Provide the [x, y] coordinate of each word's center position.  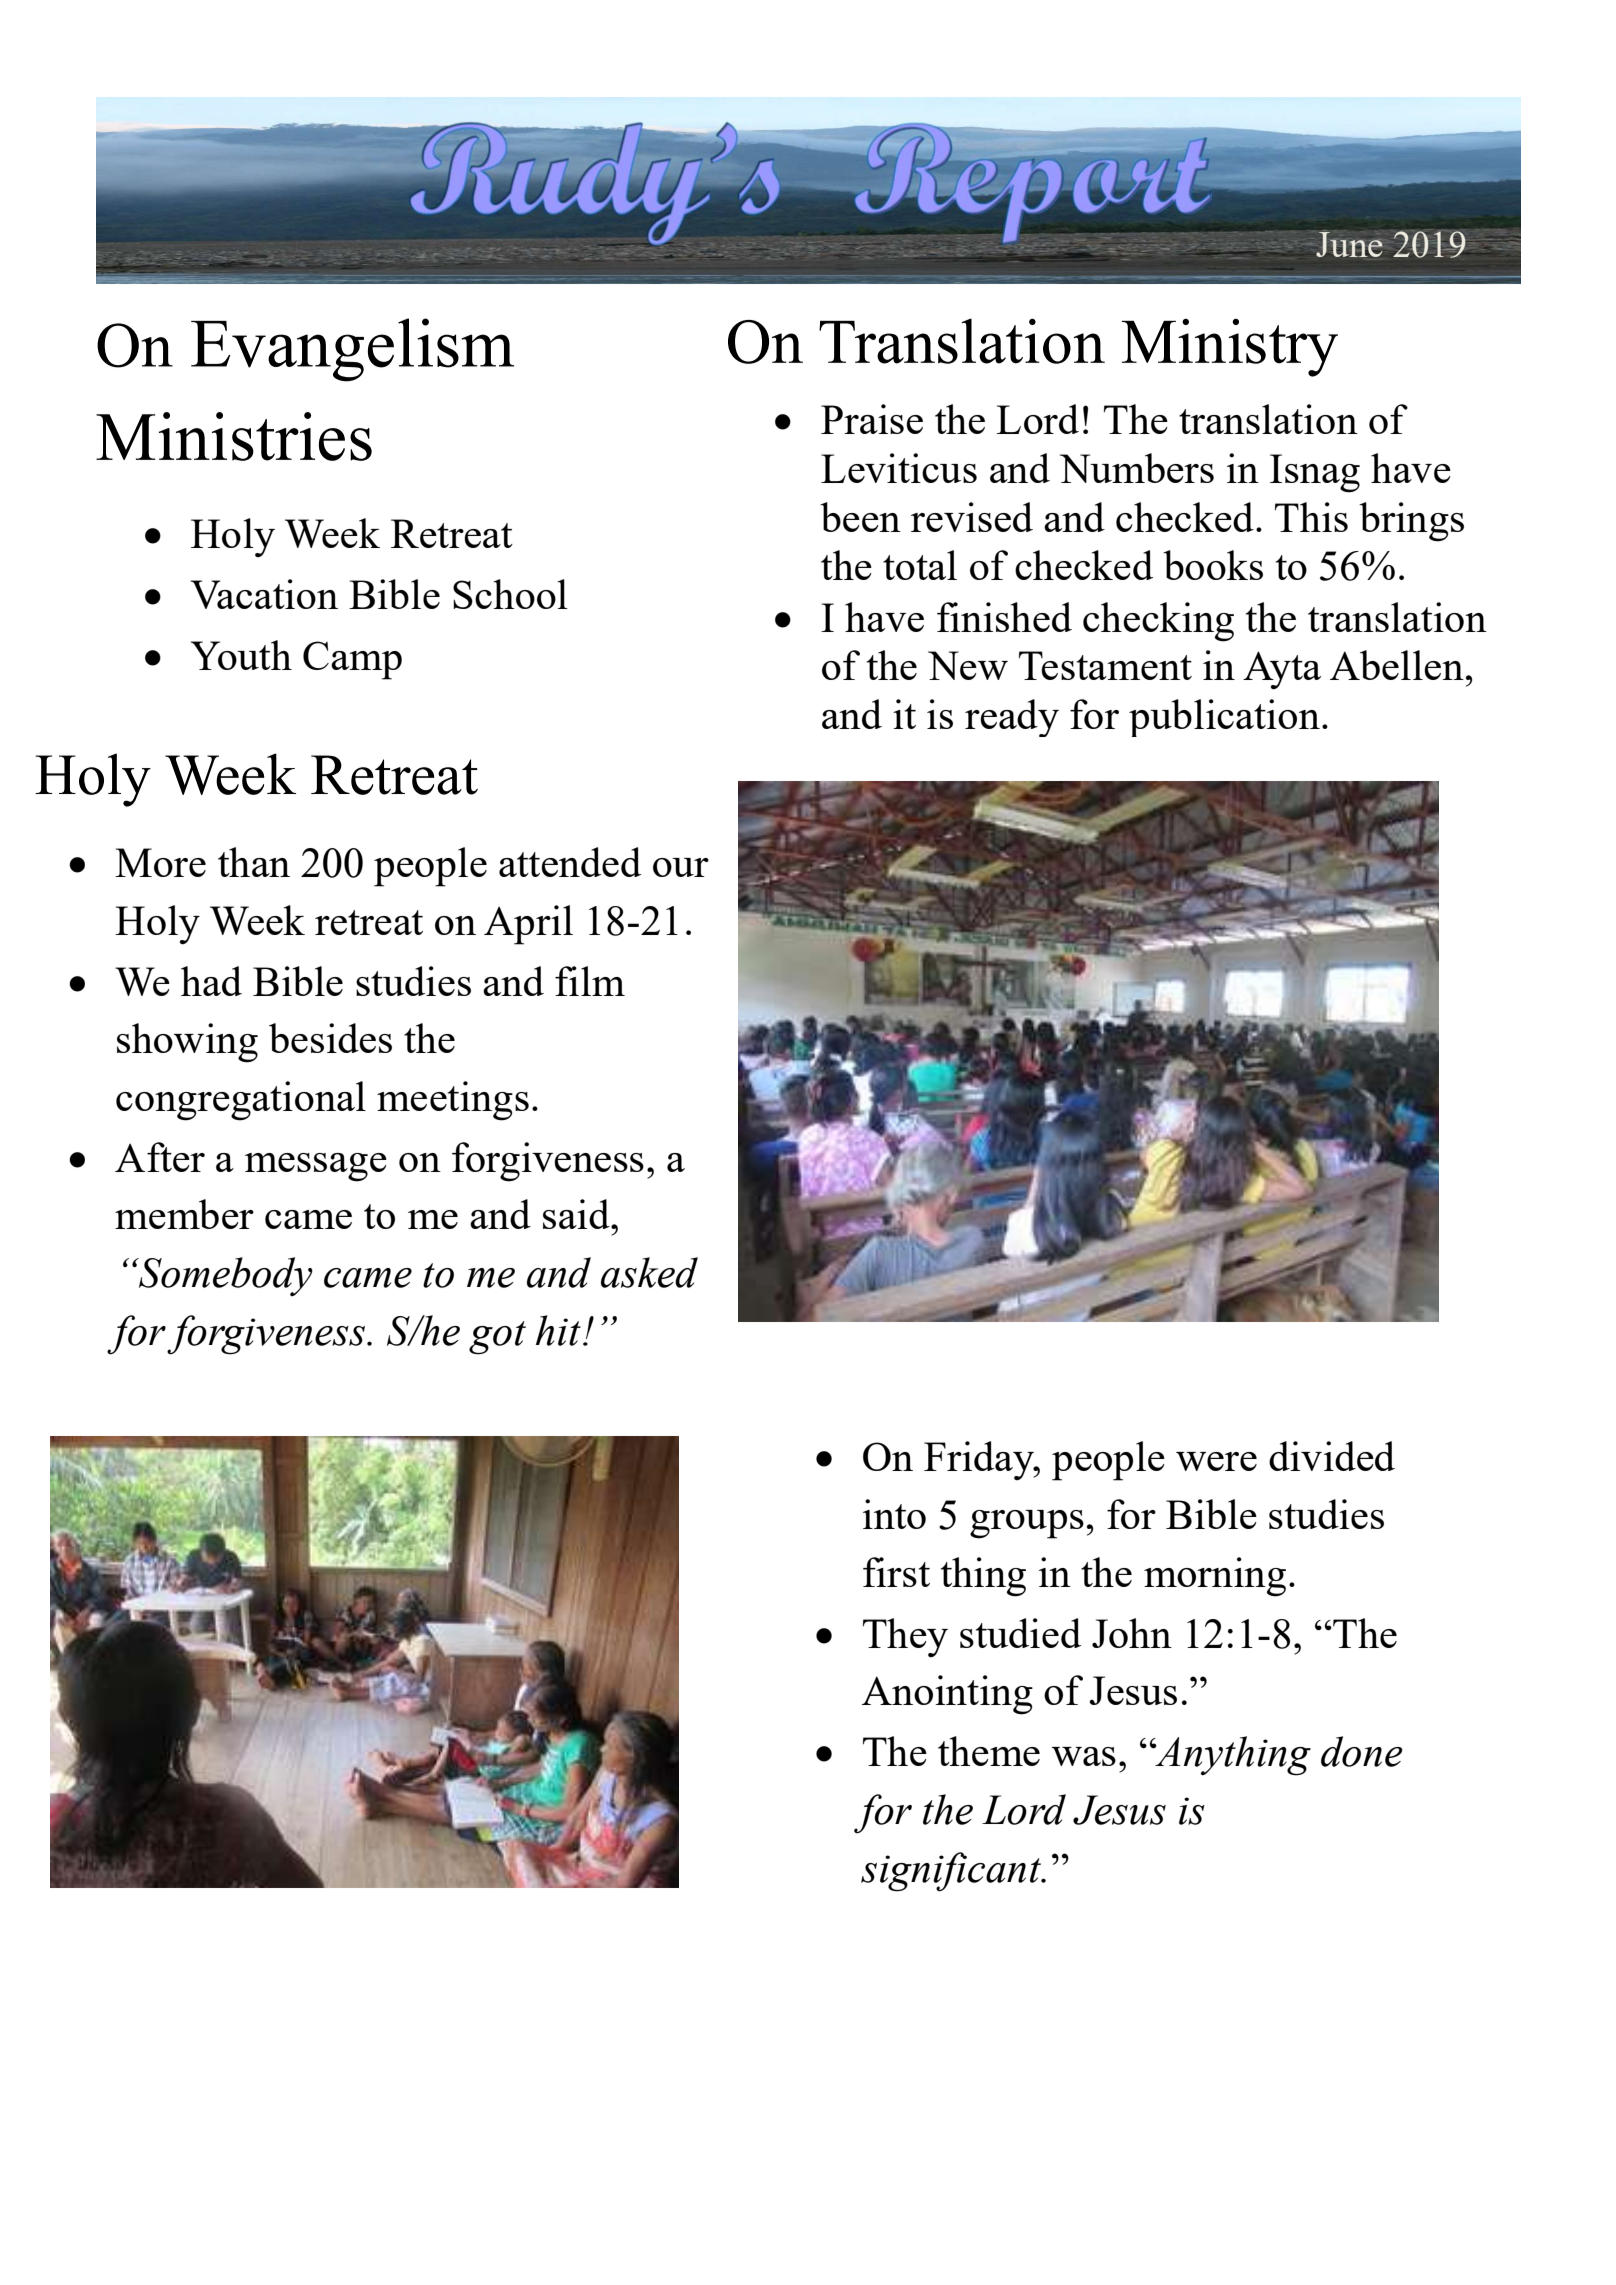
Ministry [1230, 347]
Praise [872, 419]
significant [952, 1872]
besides [330, 1038]
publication [1224, 718]
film [590, 981]
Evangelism [352, 350]
